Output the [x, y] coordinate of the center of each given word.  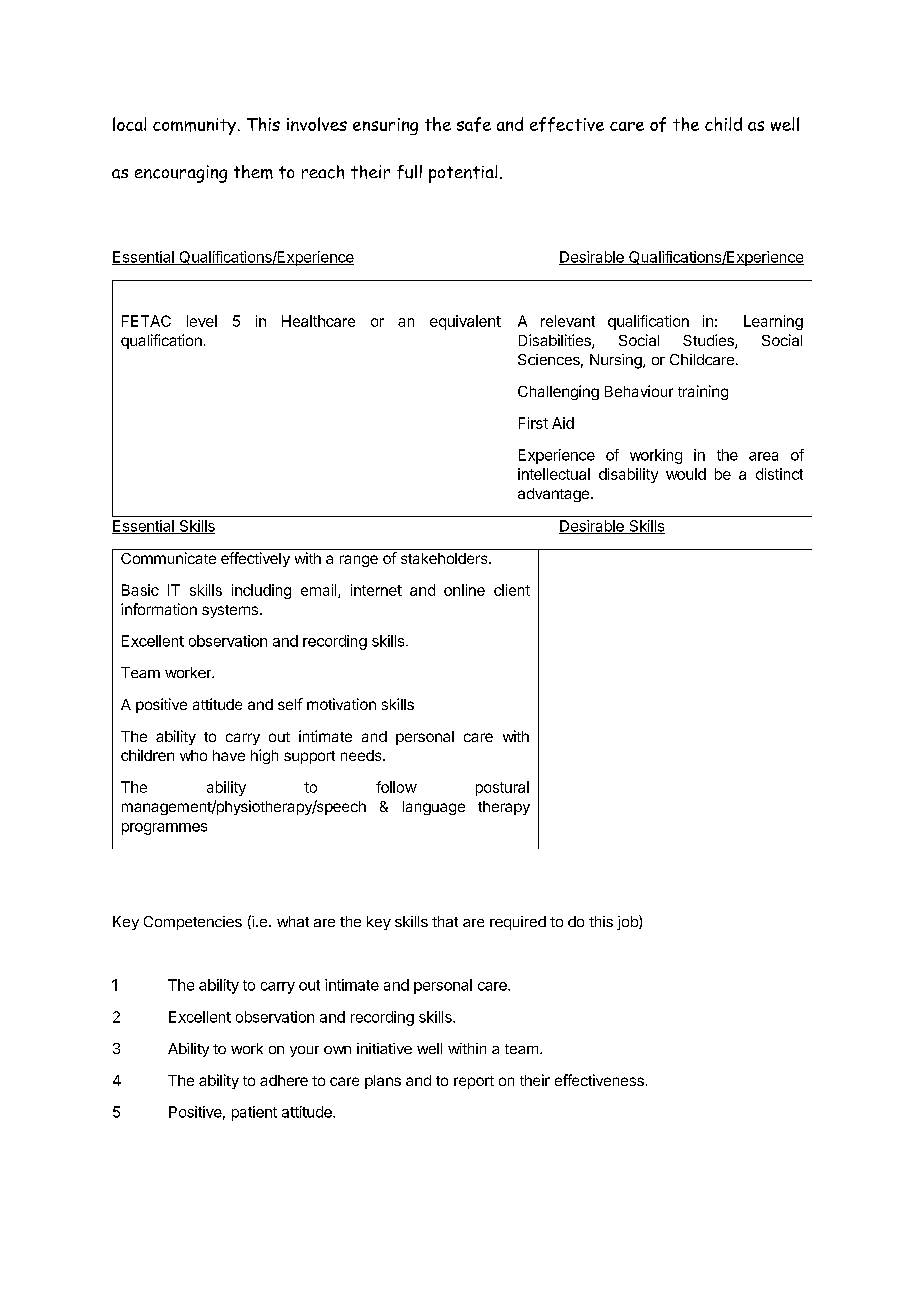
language [434, 808]
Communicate [168, 558]
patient [254, 1113]
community [196, 126]
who [193, 755]
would [686, 474]
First [533, 423]
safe [474, 124]
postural [502, 788]
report [474, 1082]
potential [463, 174]
